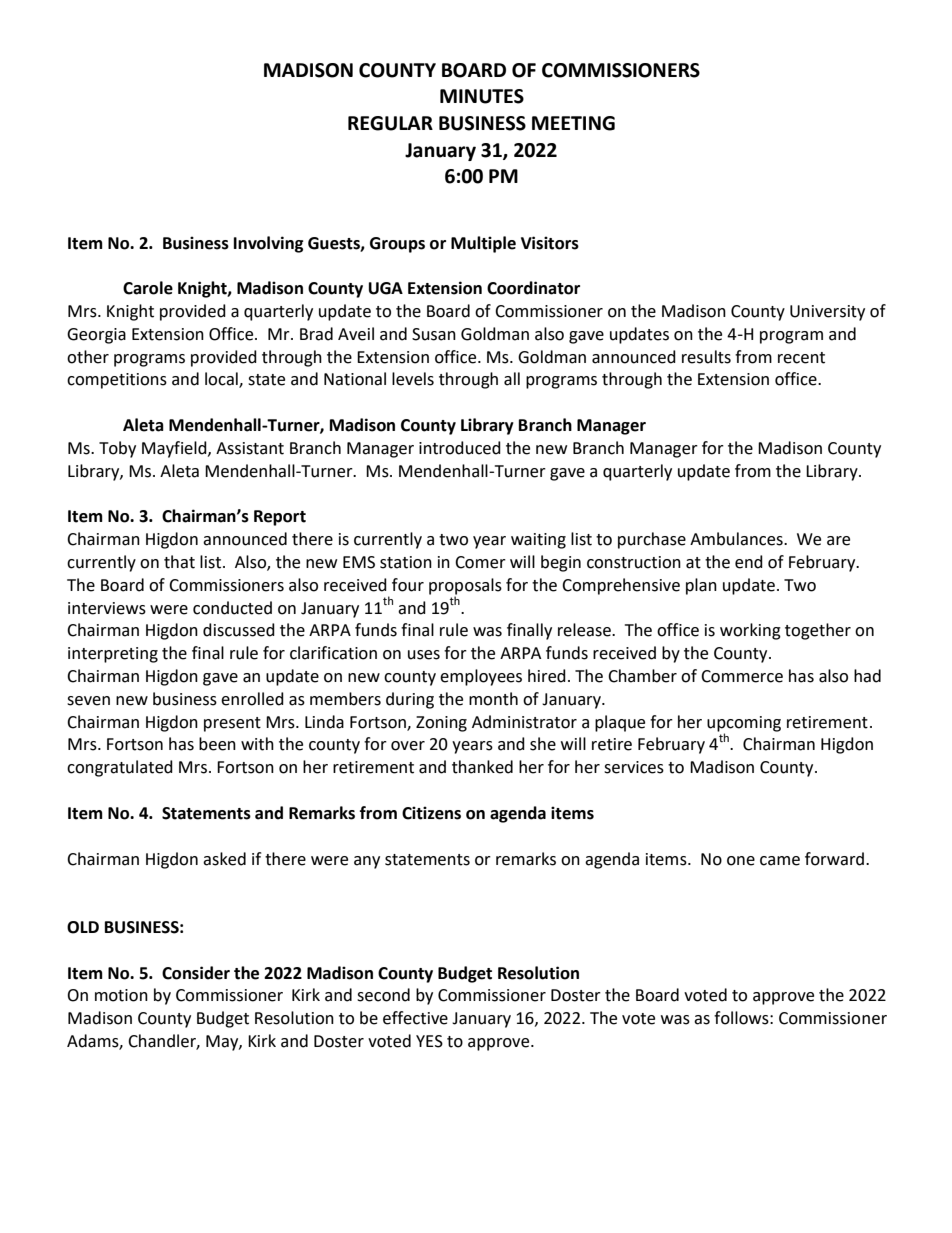 The height and width of the page is (1233, 952). Describe the element at coordinates (482, 96) in the page. I see `MINUTES` at that location.
